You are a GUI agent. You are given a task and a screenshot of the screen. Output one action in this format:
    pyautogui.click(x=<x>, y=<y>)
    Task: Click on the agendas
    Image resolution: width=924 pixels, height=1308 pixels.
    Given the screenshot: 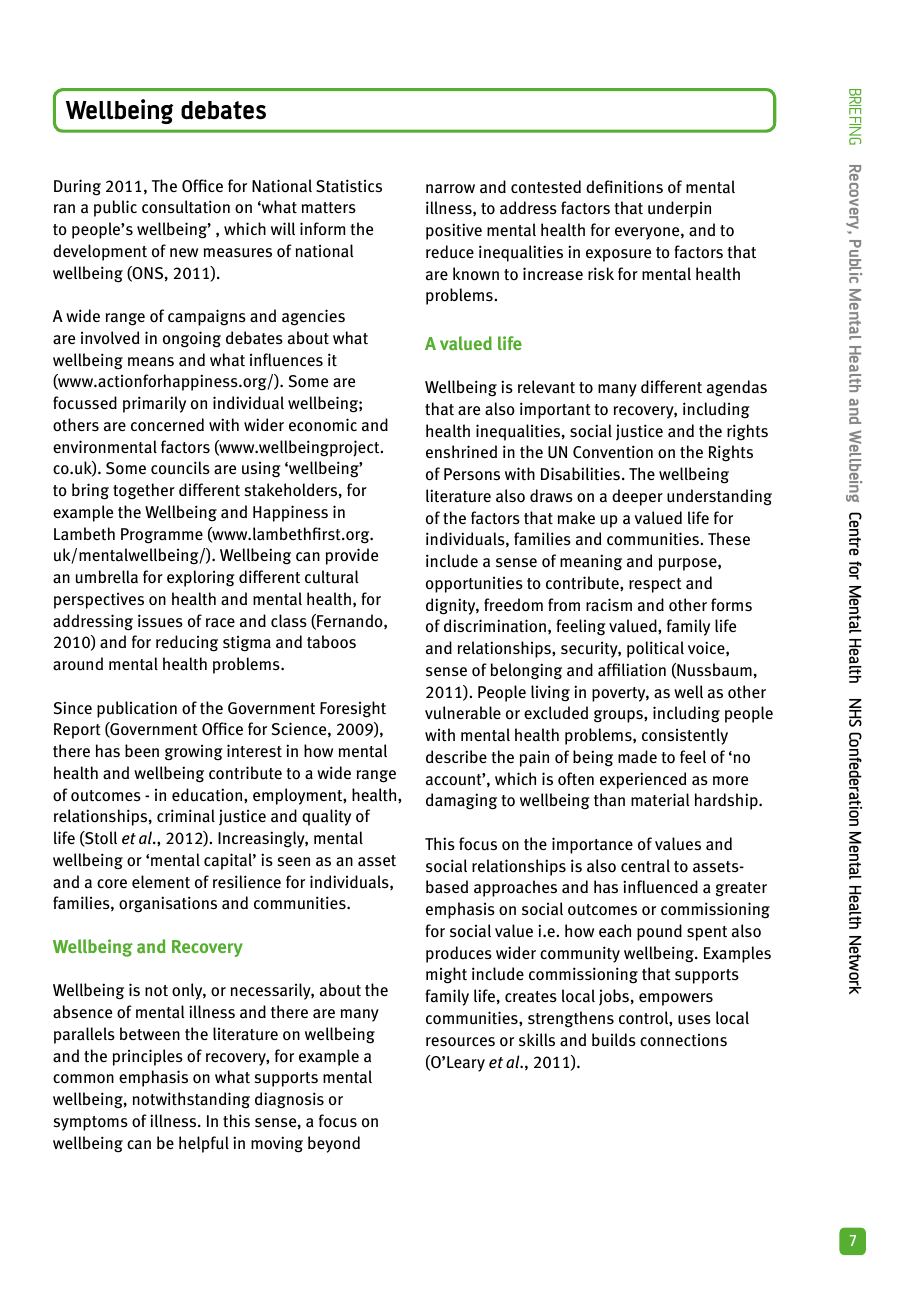 What is the action you would take?
    pyautogui.click(x=737, y=388)
